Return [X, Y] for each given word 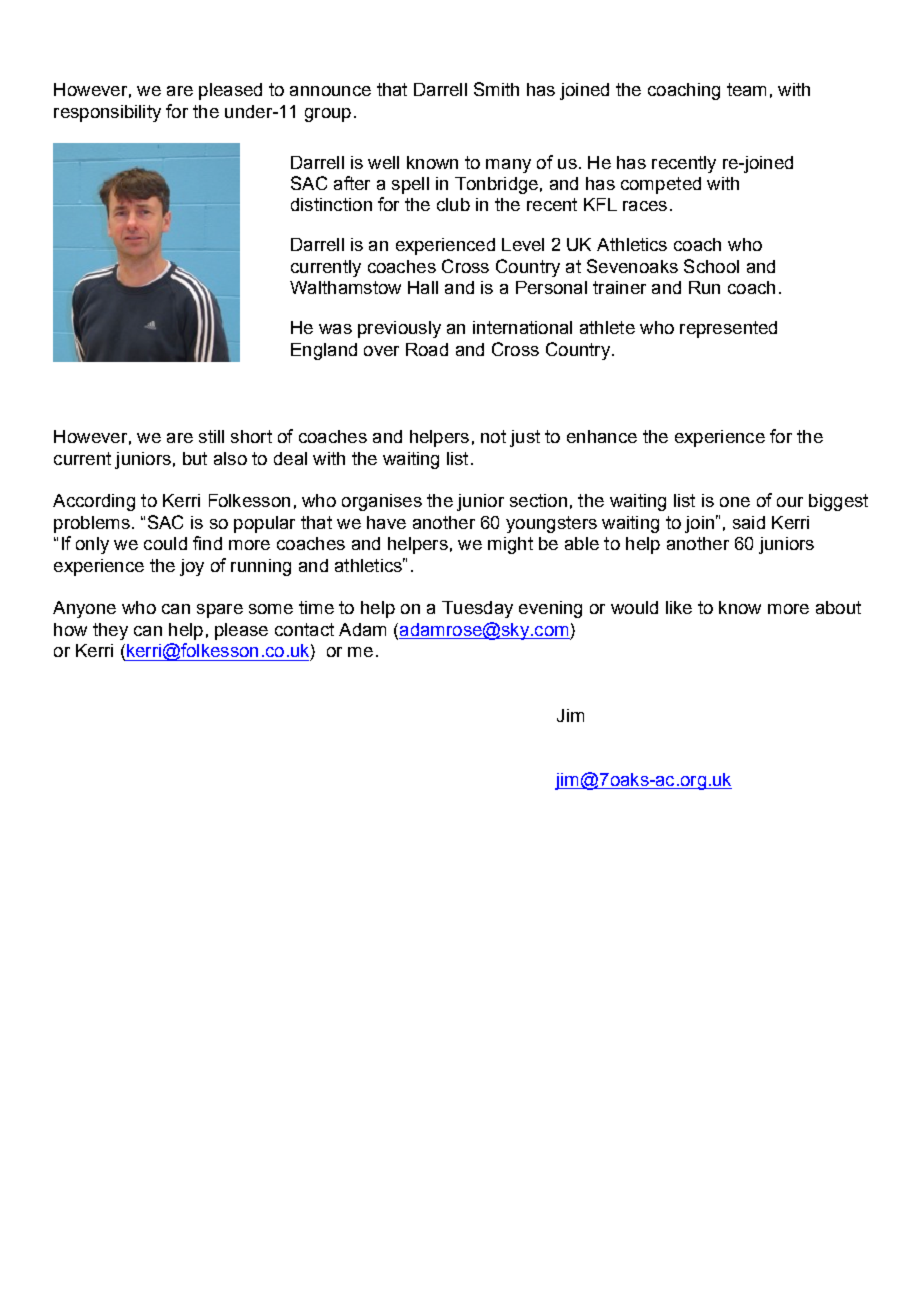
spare [220, 611]
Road [427, 349]
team [746, 89]
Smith [496, 89]
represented [728, 329]
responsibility [107, 113]
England [324, 351]
